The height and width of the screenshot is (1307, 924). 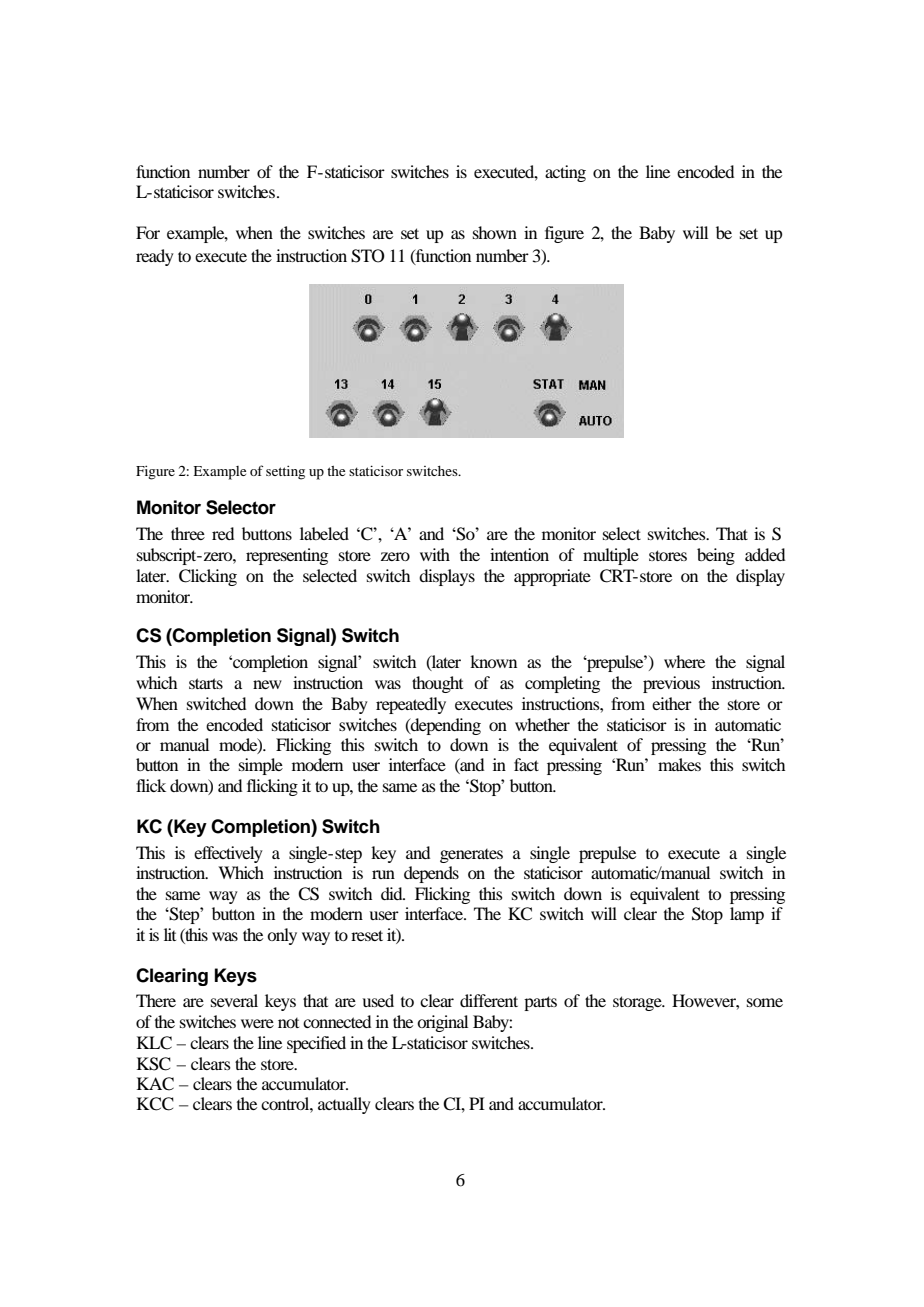 What do you see at coordinates (638, 1003) in the screenshot?
I see `storage` at bounding box center [638, 1003].
